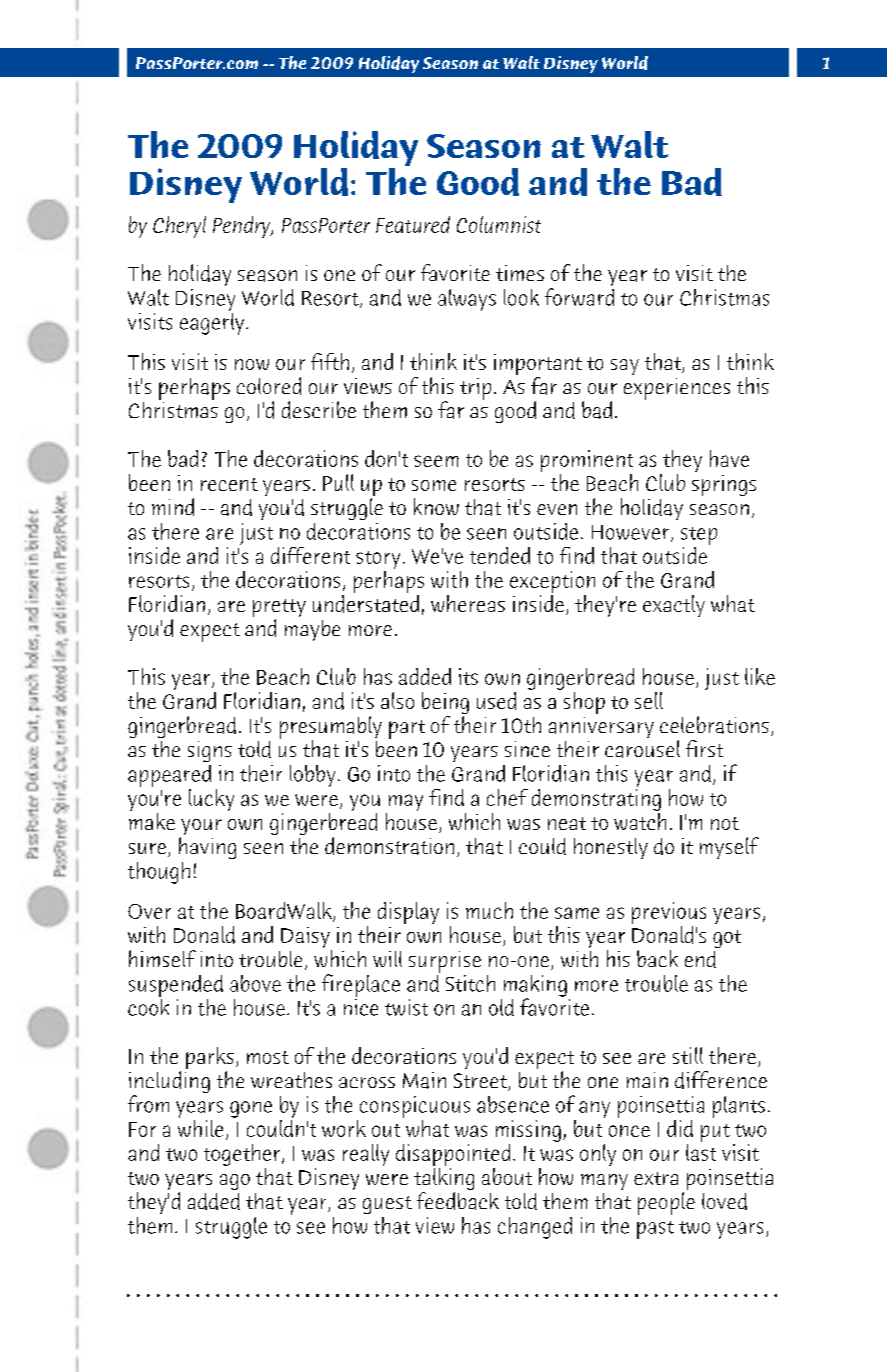  What do you see at coordinates (413, 224) in the document?
I see `Featured` at bounding box center [413, 224].
